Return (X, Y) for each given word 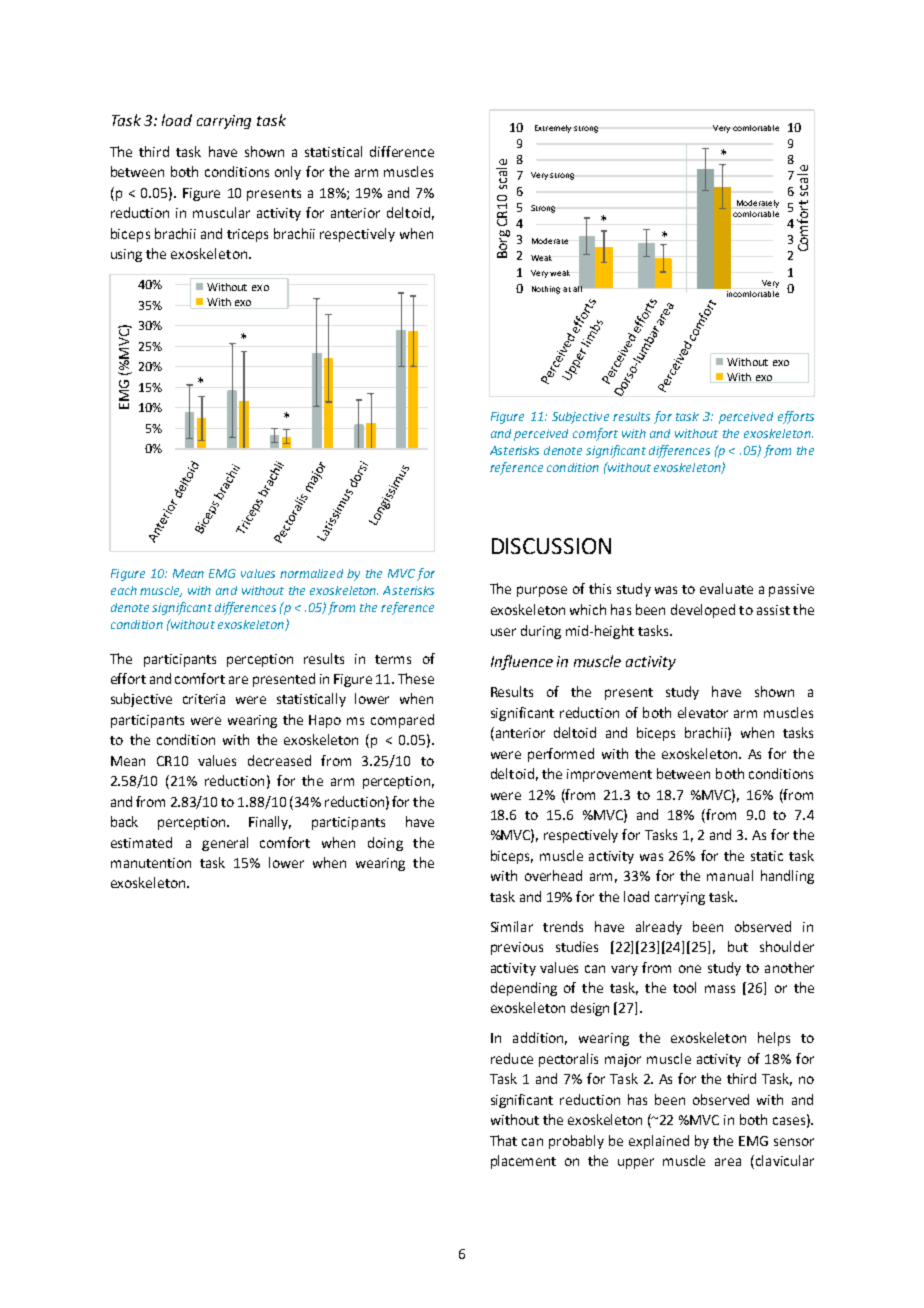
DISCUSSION (551, 546)
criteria (204, 699)
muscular (221, 212)
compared (402, 721)
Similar (512, 926)
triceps (247, 235)
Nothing (546, 290)
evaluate (726, 588)
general (225, 844)
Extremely (553, 129)
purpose (542, 591)
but (738, 946)
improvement (609, 775)
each (124, 590)
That (503, 1140)
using (126, 255)
